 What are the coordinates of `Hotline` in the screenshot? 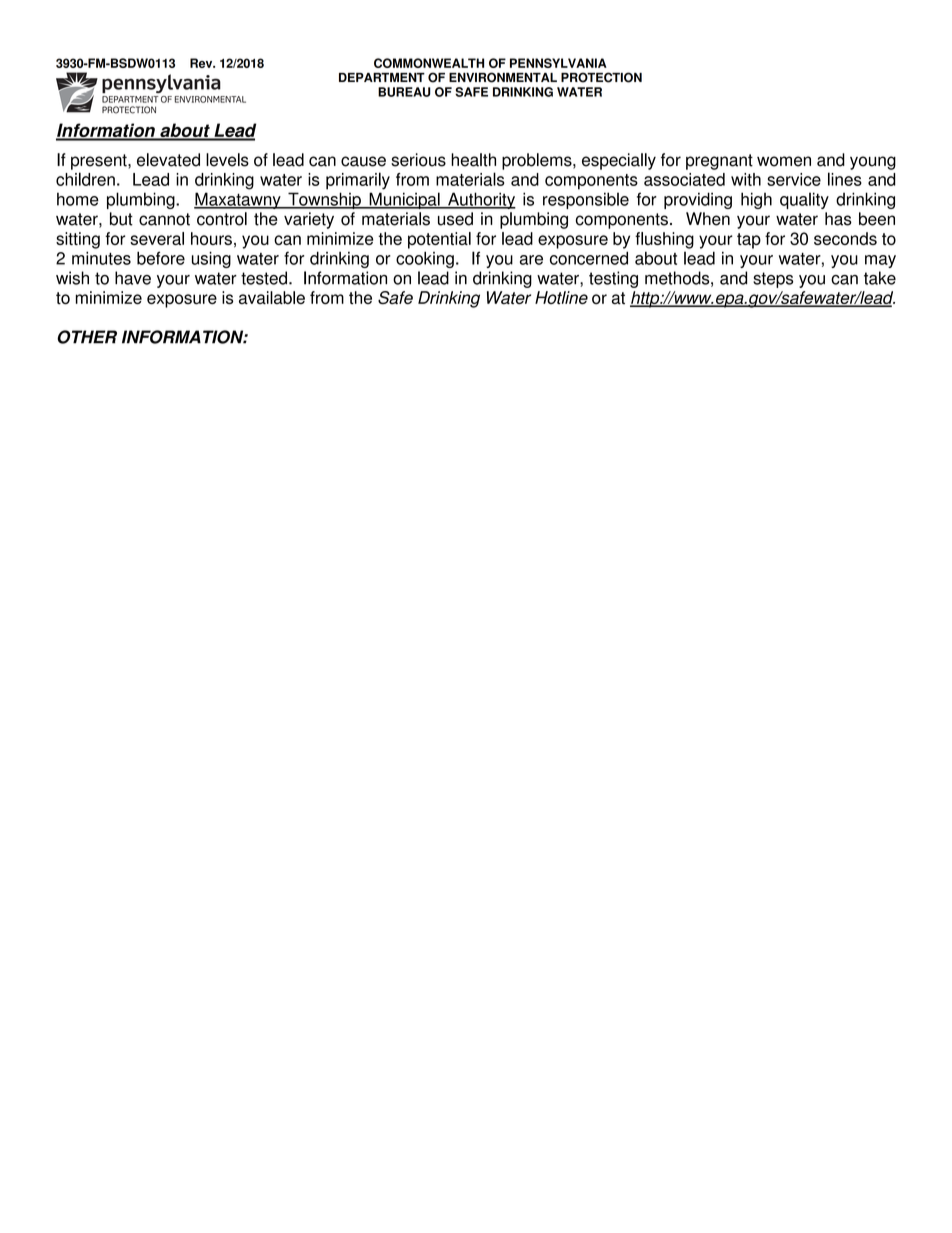 It's located at (561, 297).
